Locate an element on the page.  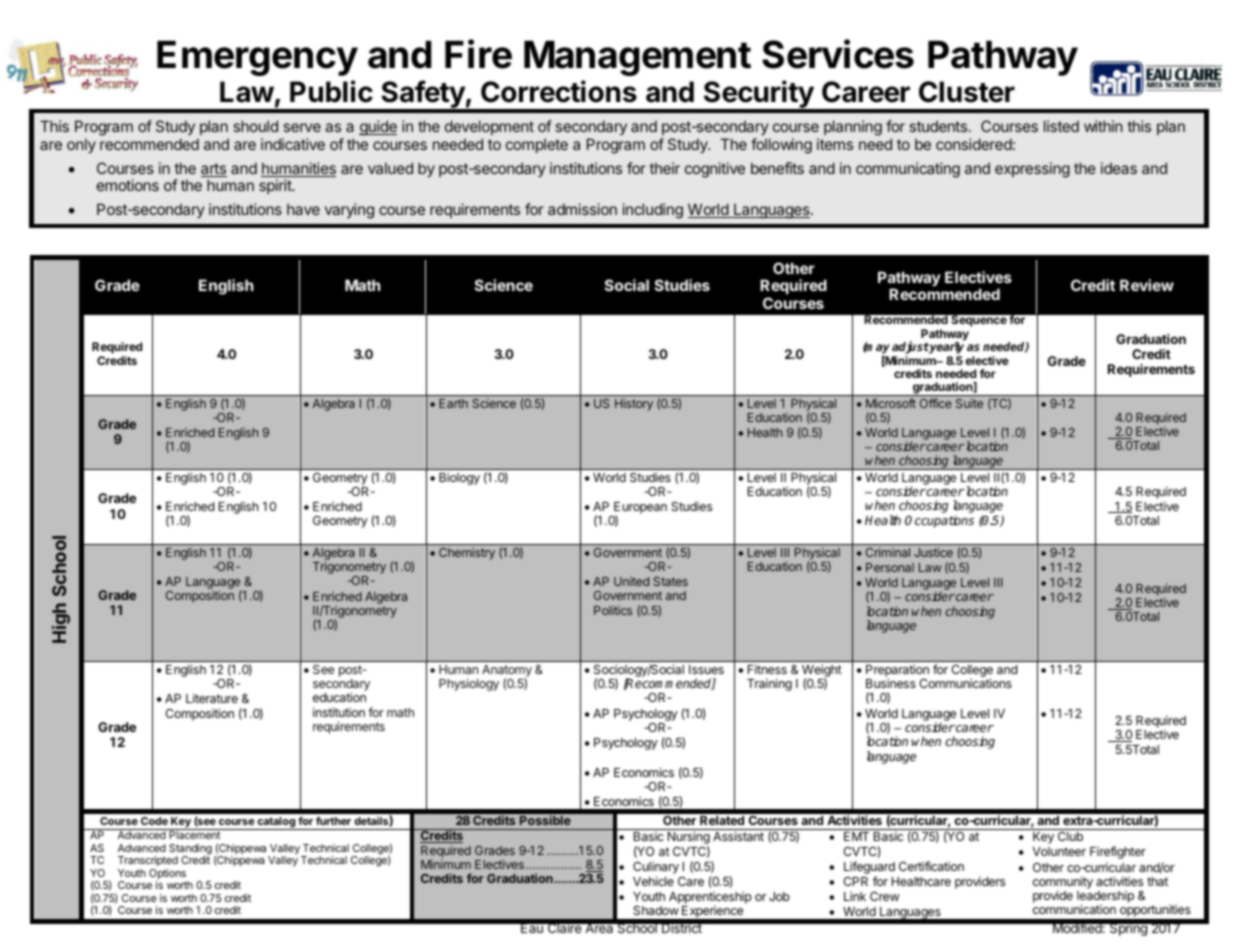
Options is located at coordinates (168, 875).
